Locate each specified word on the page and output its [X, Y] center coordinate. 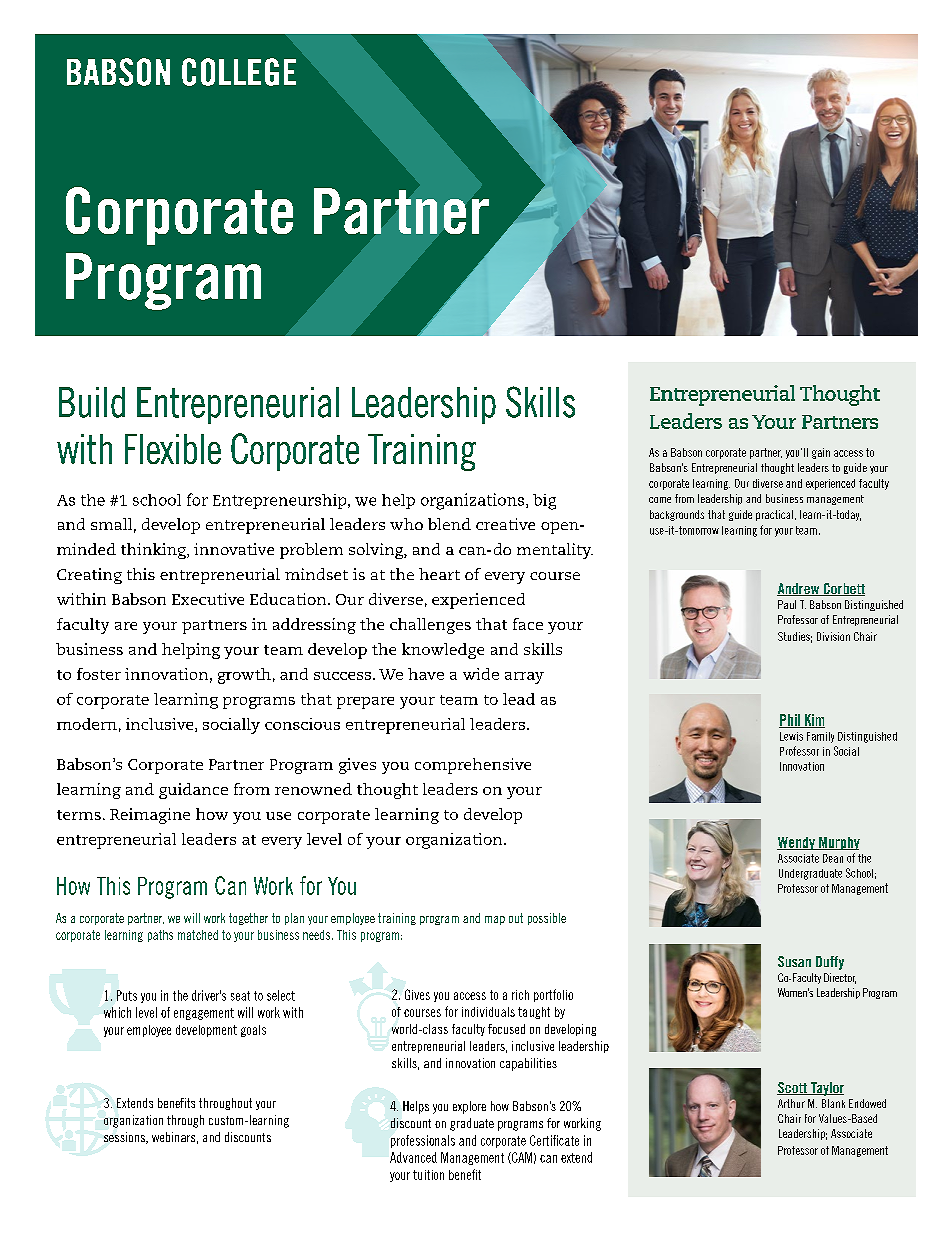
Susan [794, 961]
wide [481, 674]
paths [160, 936]
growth [244, 676]
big [544, 502]
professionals [423, 1141]
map [495, 920]
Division [833, 636]
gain [821, 453]
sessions [125, 1138]
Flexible [173, 449]
